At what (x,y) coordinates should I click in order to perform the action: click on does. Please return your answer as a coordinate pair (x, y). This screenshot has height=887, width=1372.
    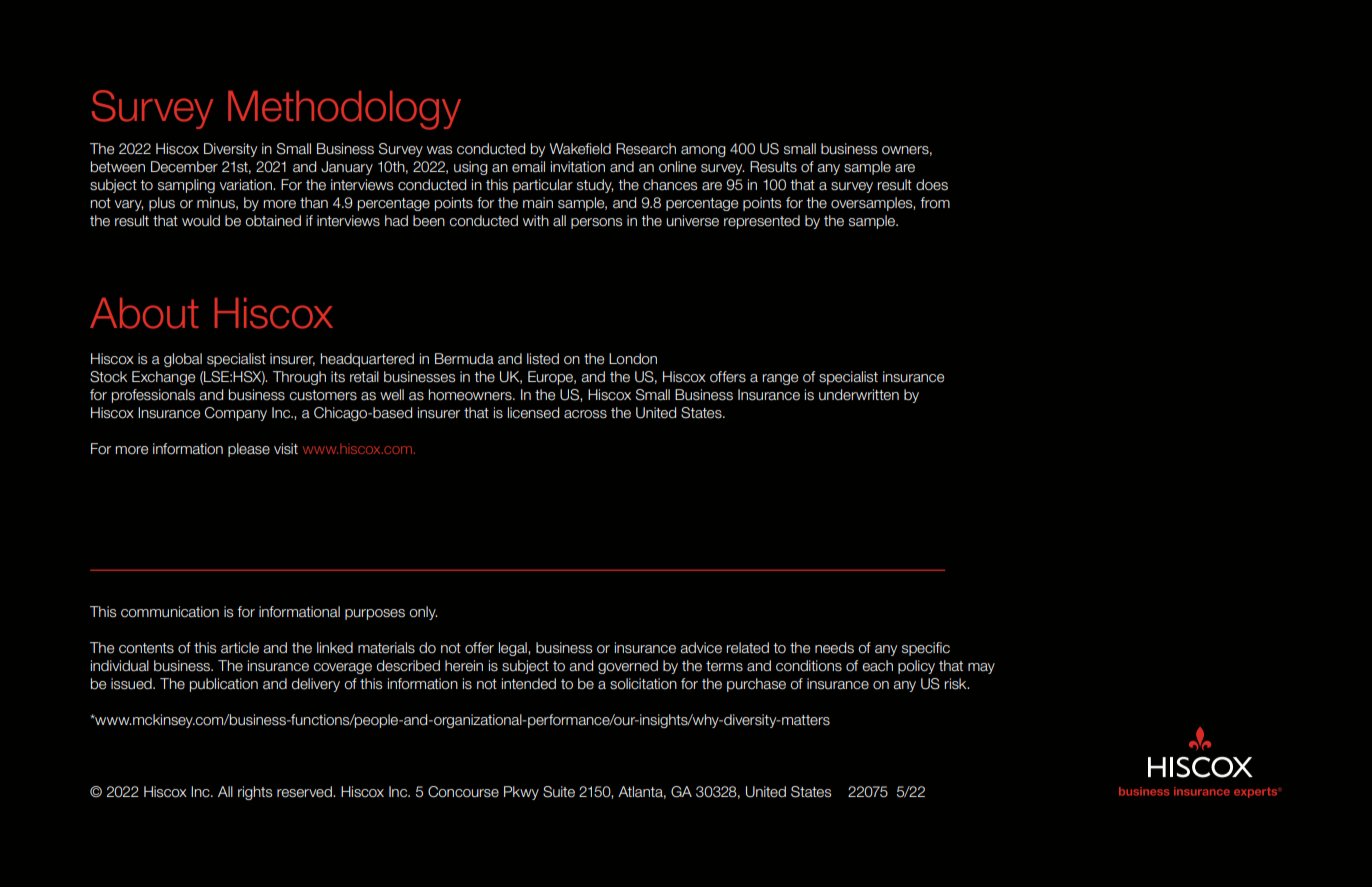
    Looking at the image, I should click on (932, 185).
